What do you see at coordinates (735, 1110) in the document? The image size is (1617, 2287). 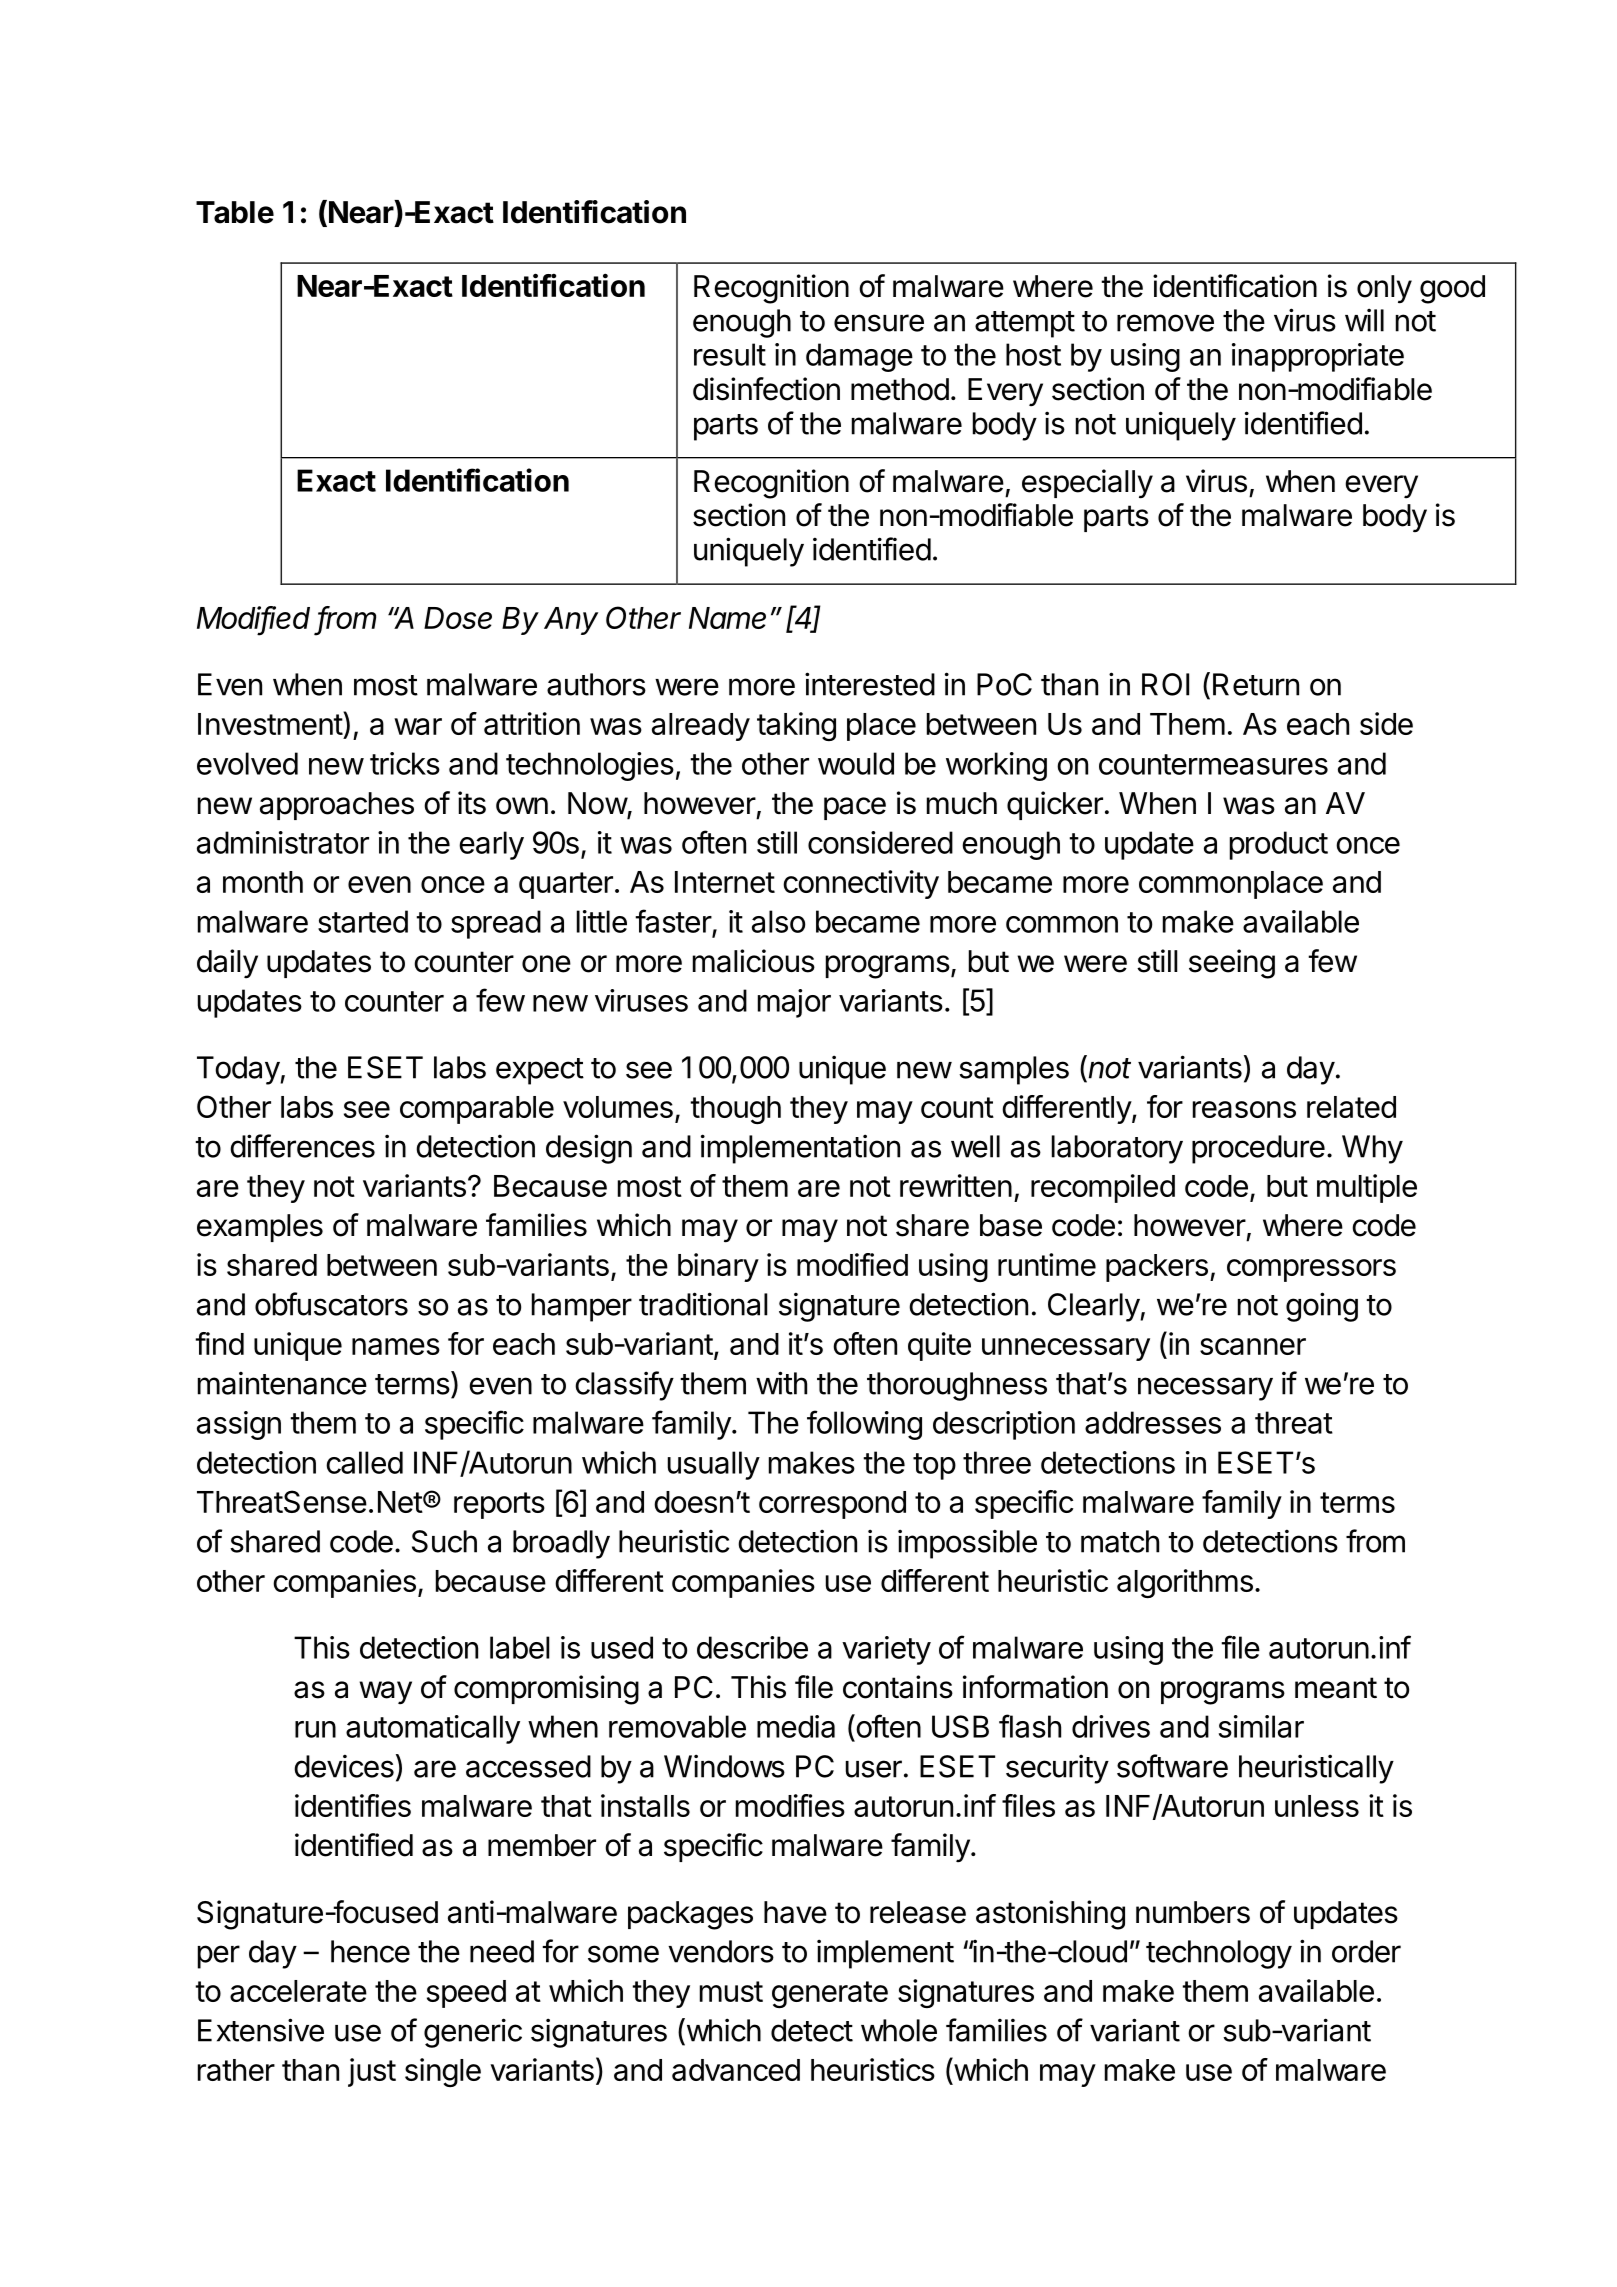 I see `though` at bounding box center [735, 1110].
